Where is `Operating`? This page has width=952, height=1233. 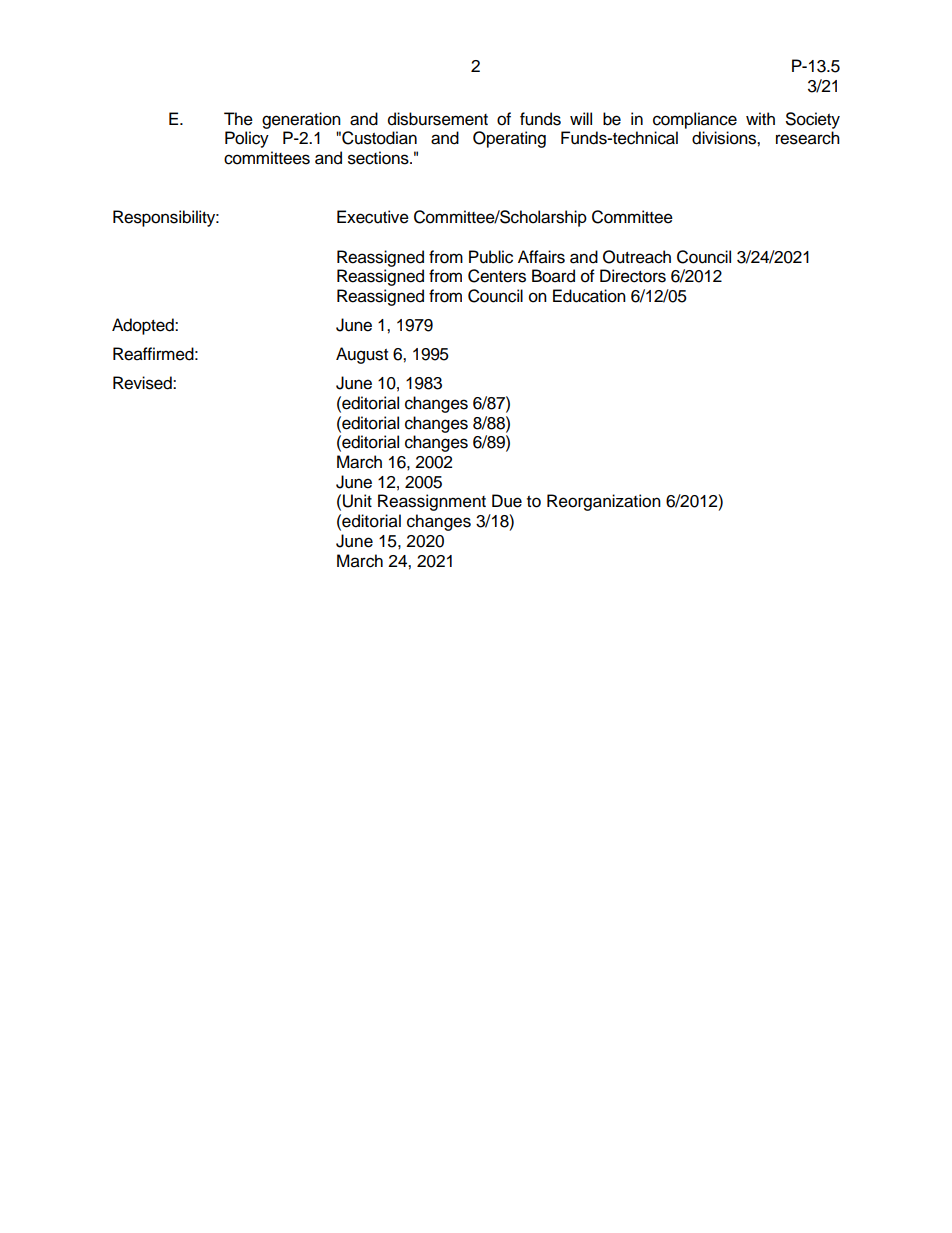 Operating is located at coordinates (509, 139).
